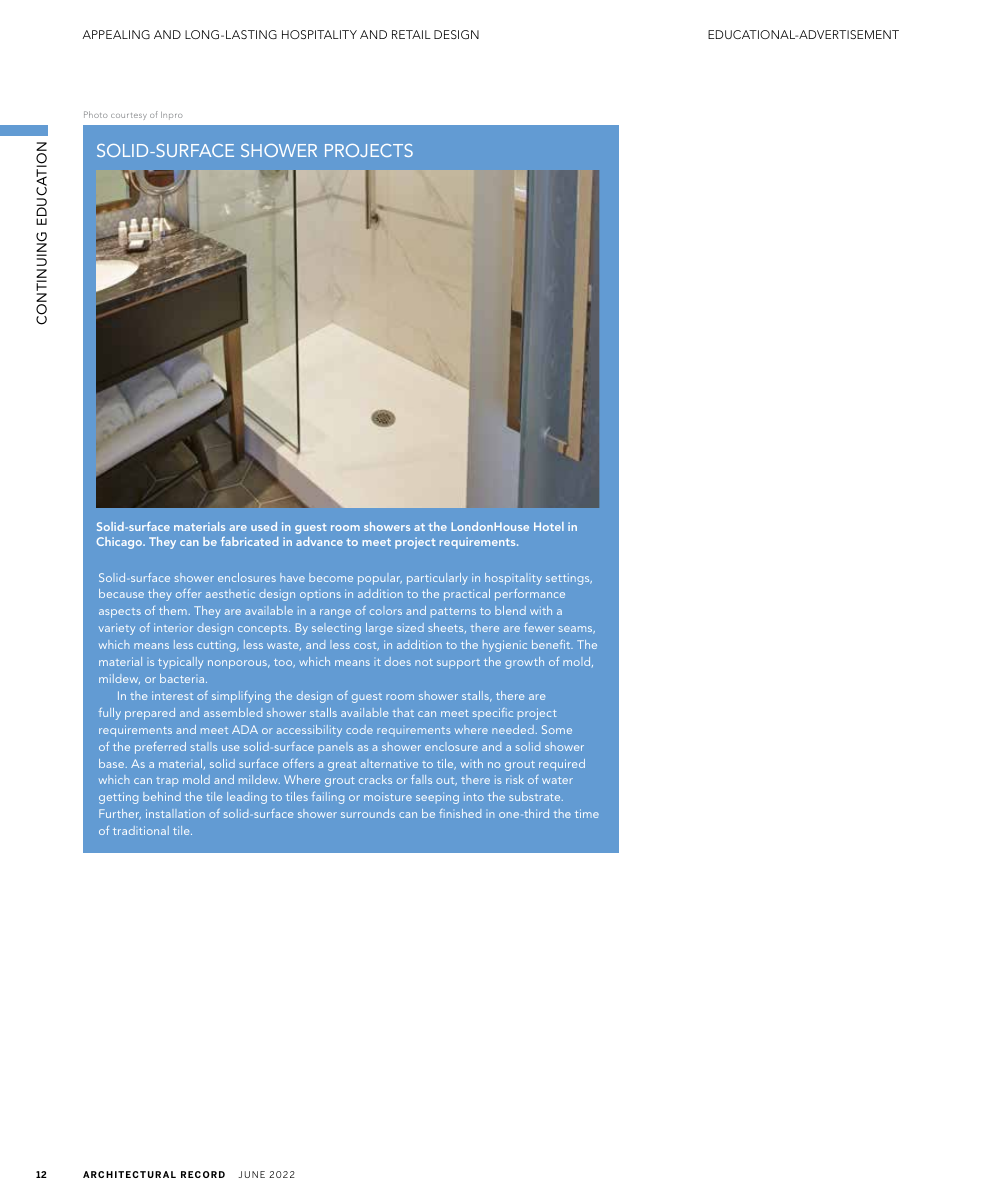 This screenshot has width=996, height=1204. I want to click on risk, so click(515, 779).
